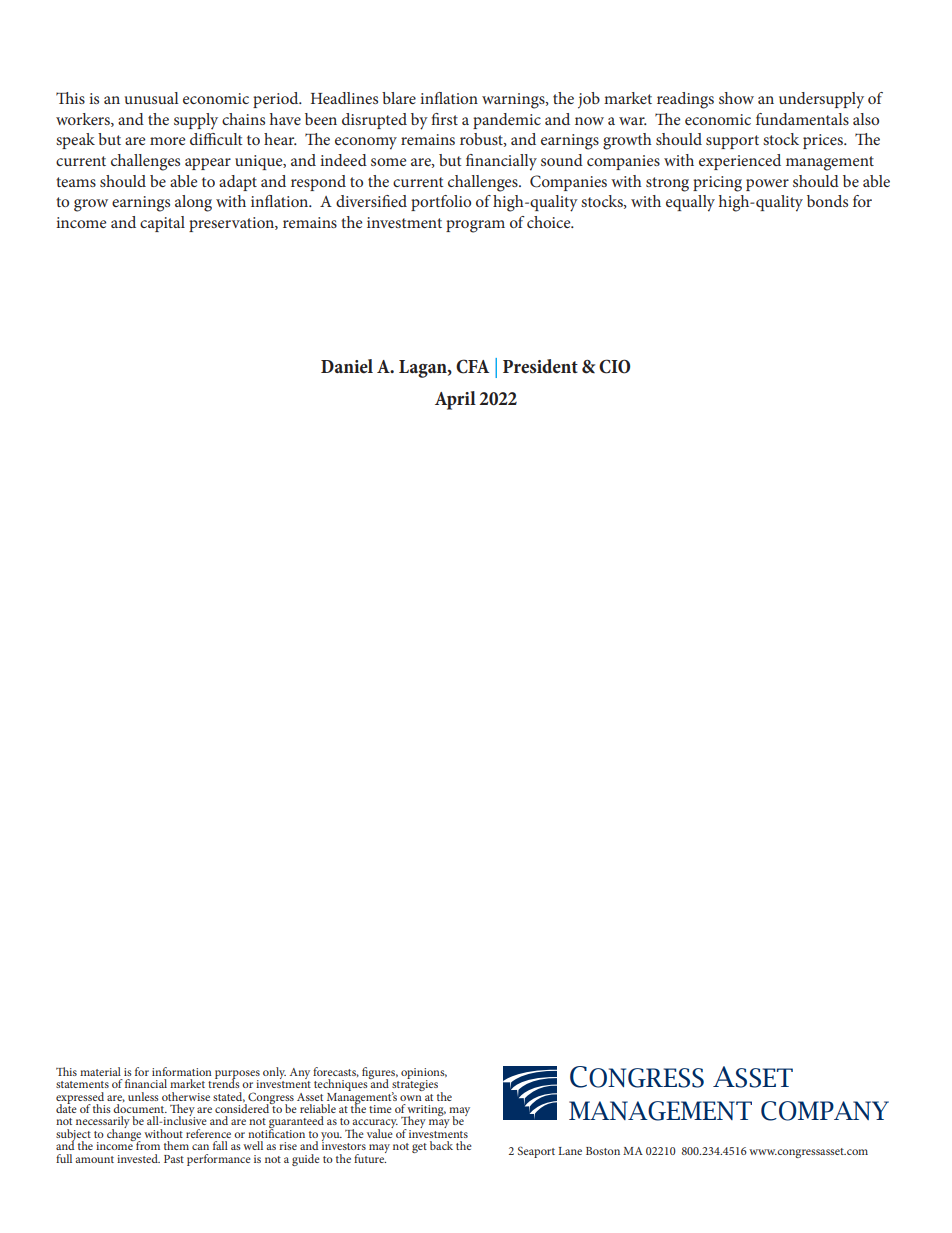 The width and height of the screenshot is (952, 1233). What do you see at coordinates (444, 119) in the screenshot?
I see `first` at bounding box center [444, 119].
